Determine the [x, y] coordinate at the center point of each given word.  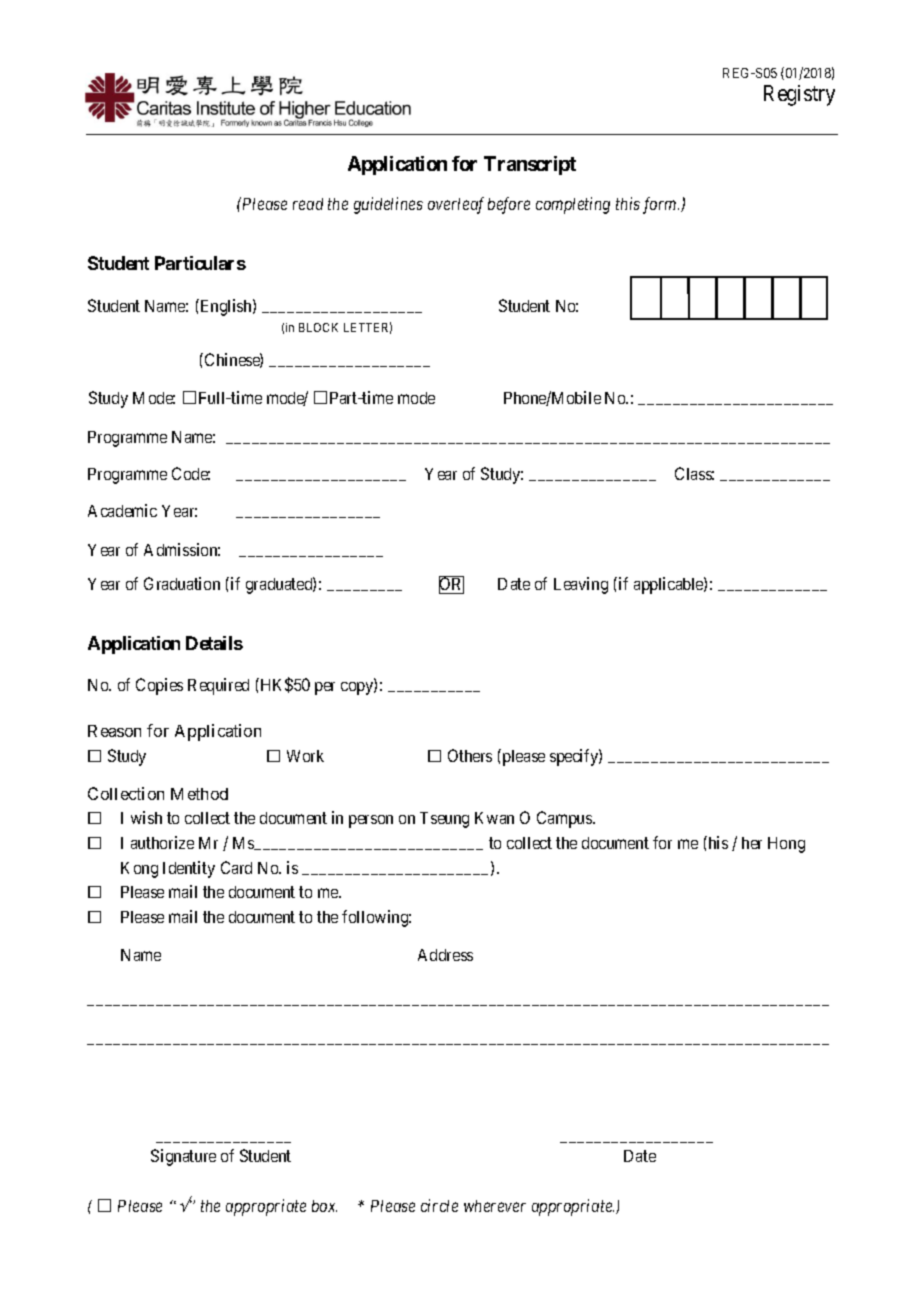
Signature [183, 1157]
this [628, 203]
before [509, 205]
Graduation [182, 583]
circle [439, 1205]
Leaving [581, 585]
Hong [786, 845]
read [308, 204]
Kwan [494, 818]
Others [470, 755]
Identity [189, 869]
